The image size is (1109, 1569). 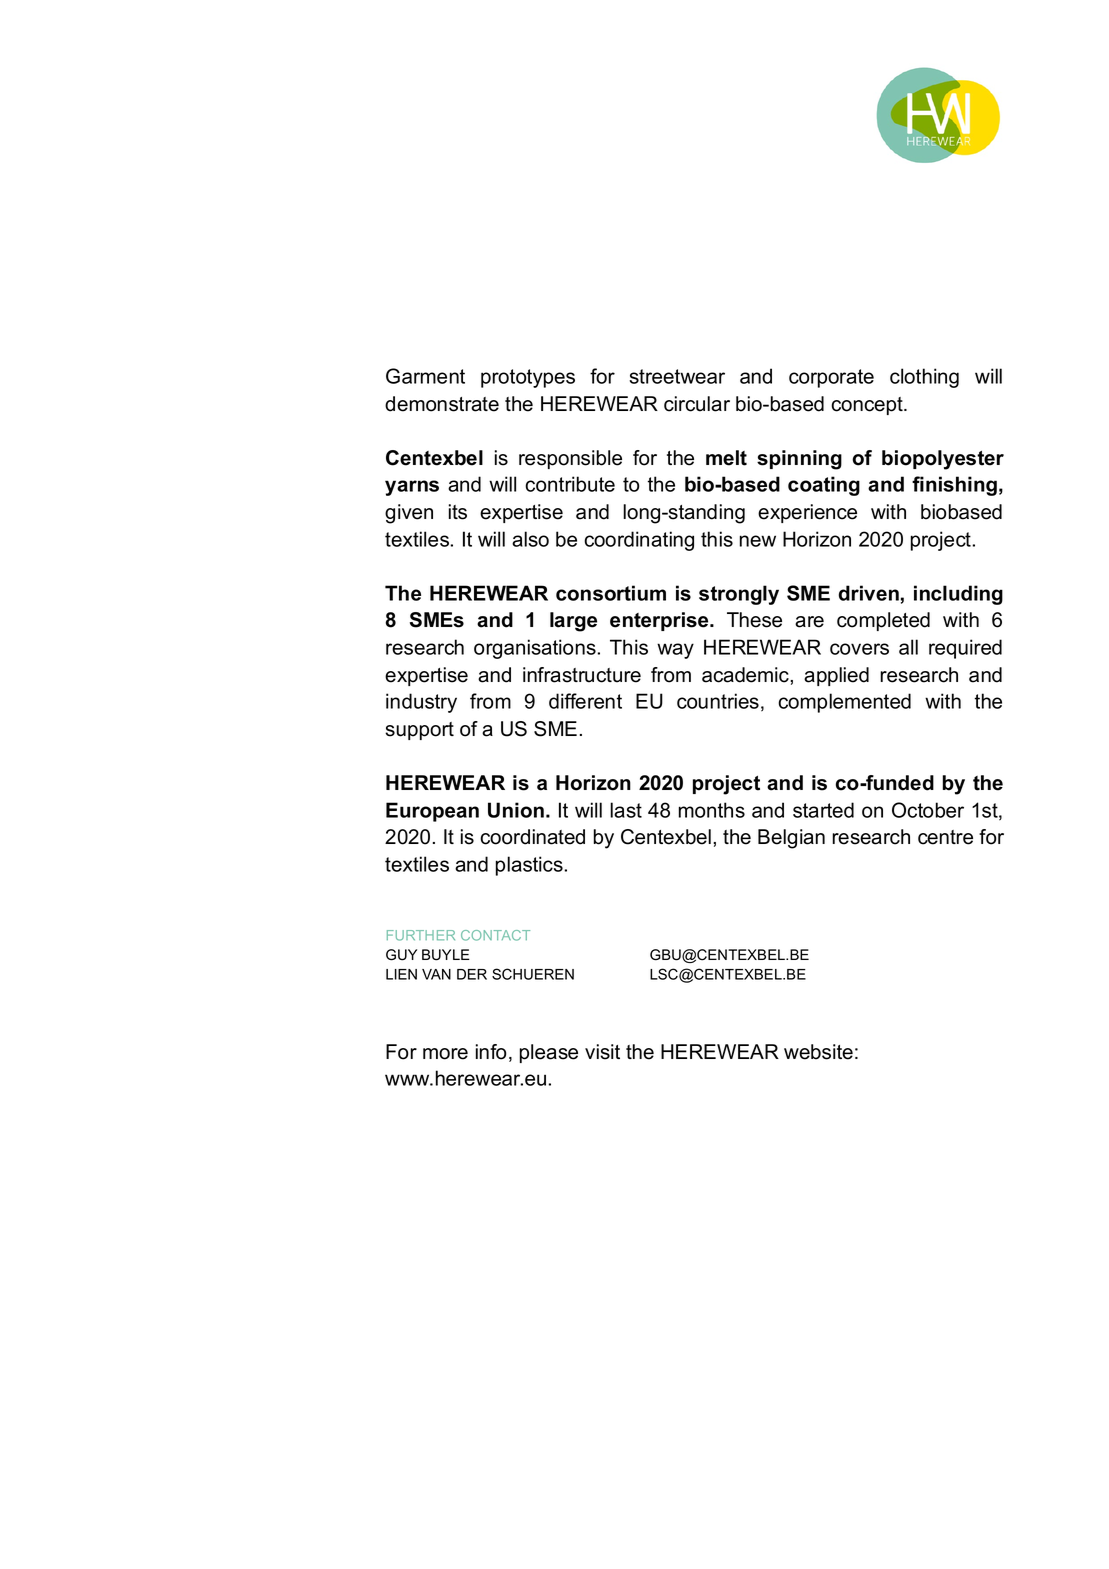 What do you see at coordinates (883, 621) in the screenshot?
I see `completed` at bounding box center [883, 621].
